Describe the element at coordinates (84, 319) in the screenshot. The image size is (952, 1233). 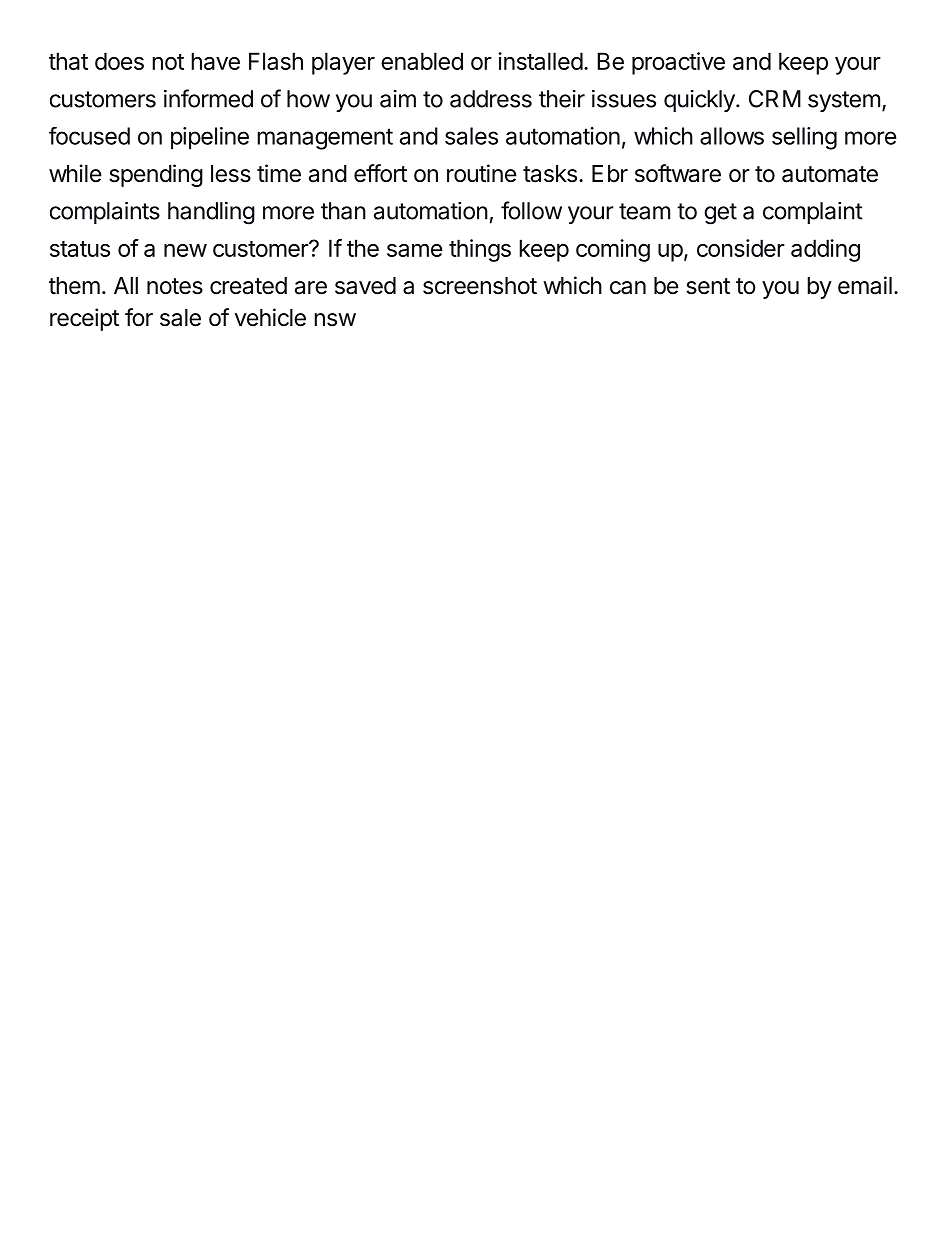
I see `receipt` at that location.
